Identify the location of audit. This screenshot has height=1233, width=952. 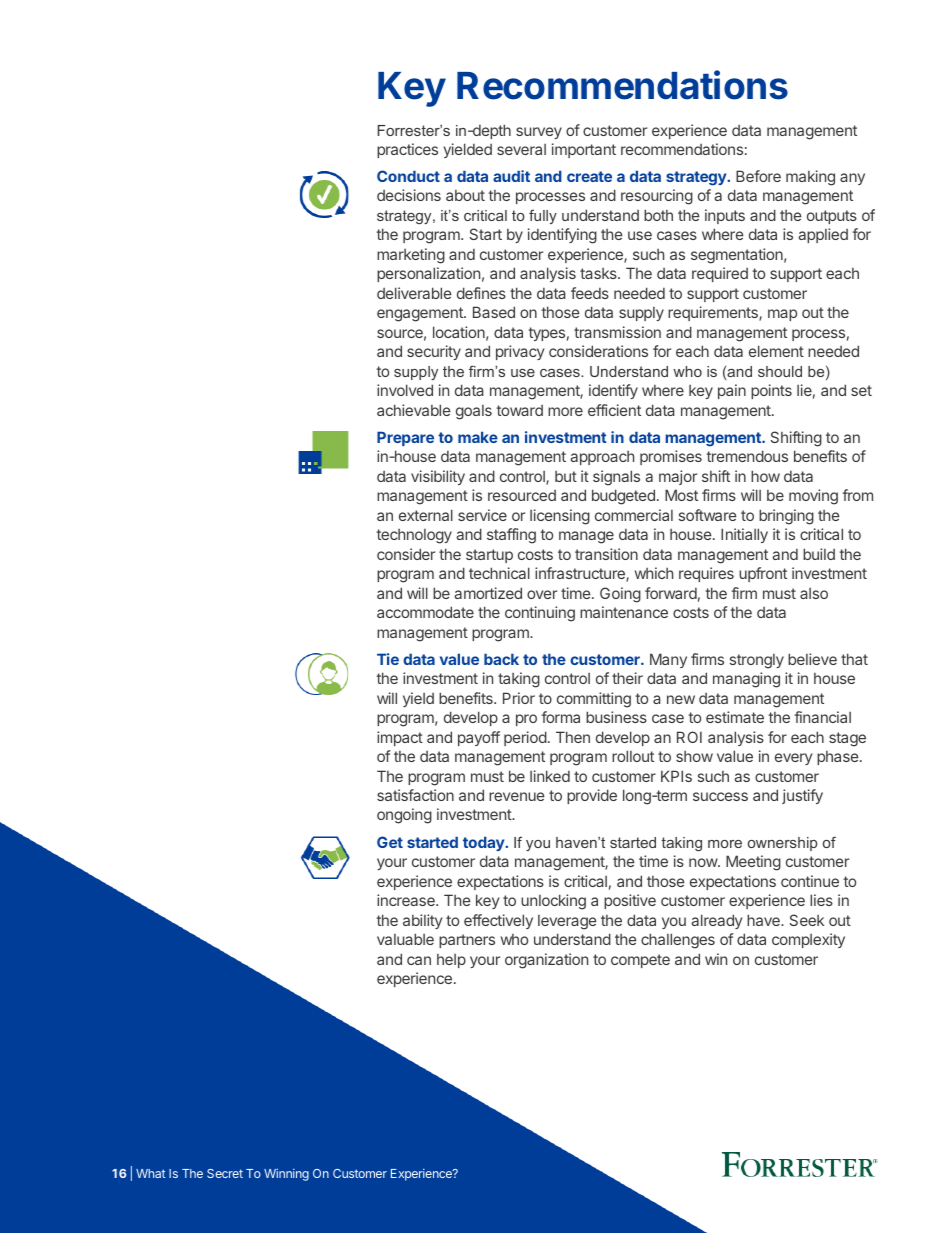
(511, 176).
